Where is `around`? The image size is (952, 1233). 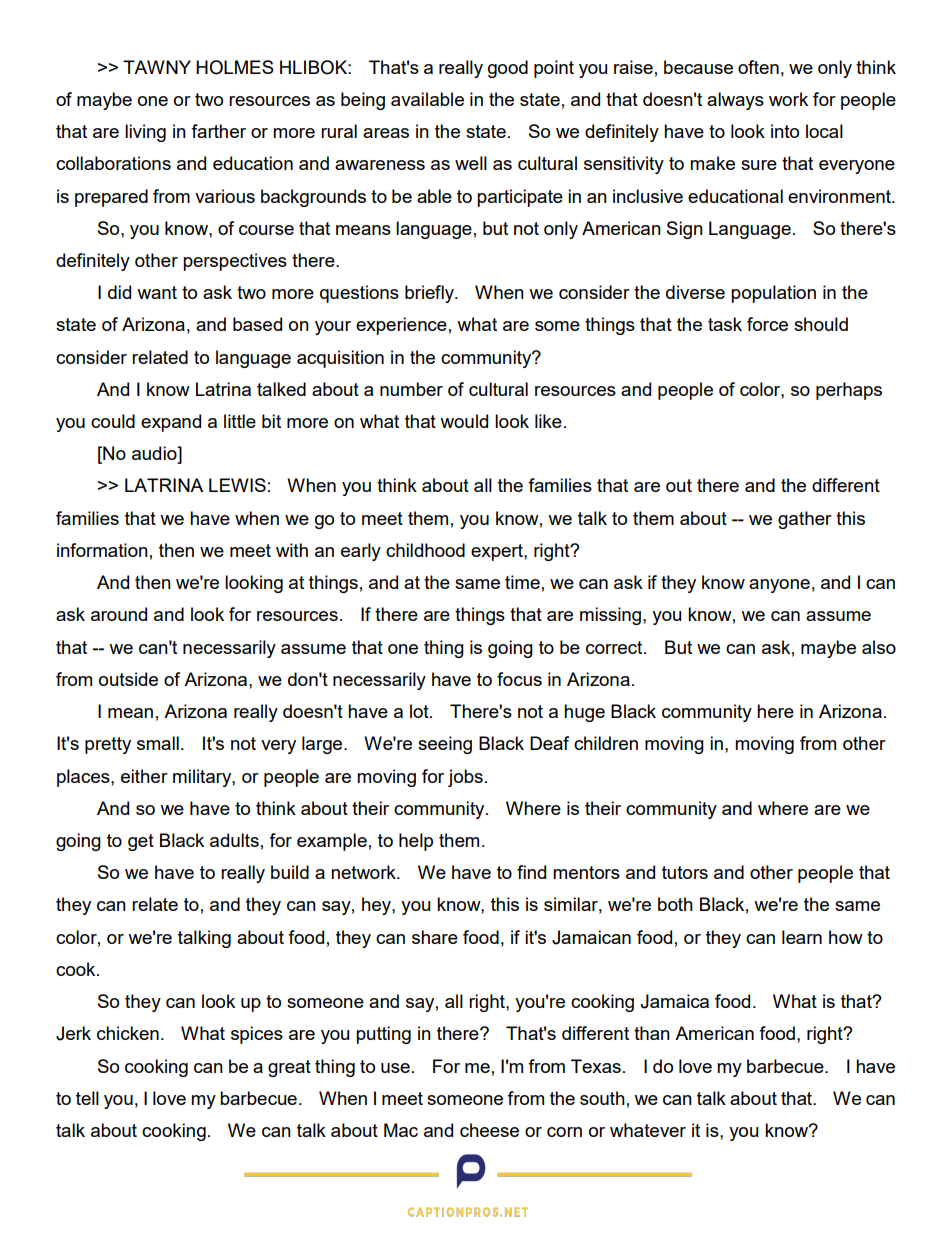 around is located at coordinates (119, 614).
